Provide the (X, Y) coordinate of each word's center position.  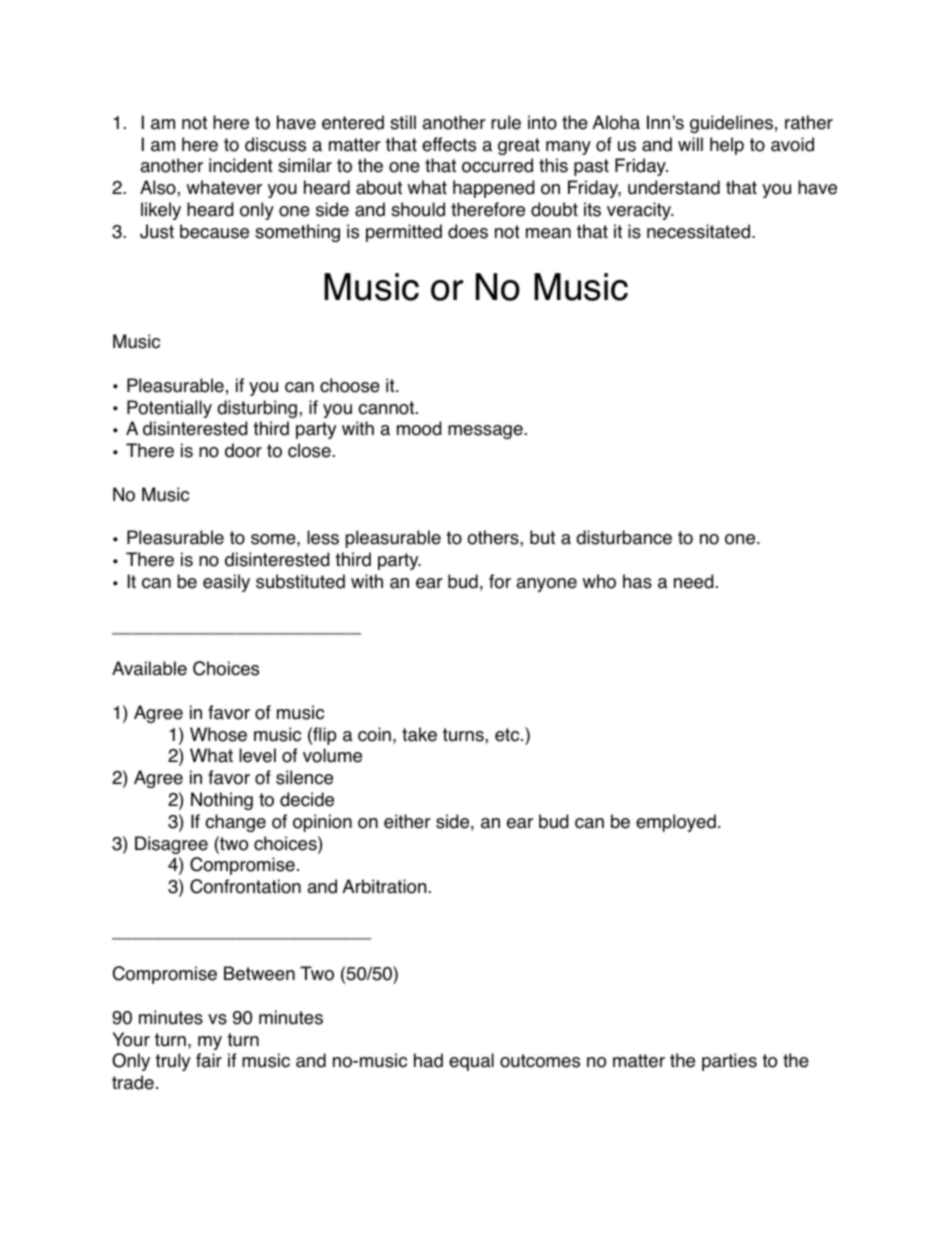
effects (449, 144)
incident (241, 165)
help (727, 146)
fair (209, 1060)
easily (226, 583)
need (693, 581)
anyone (546, 585)
